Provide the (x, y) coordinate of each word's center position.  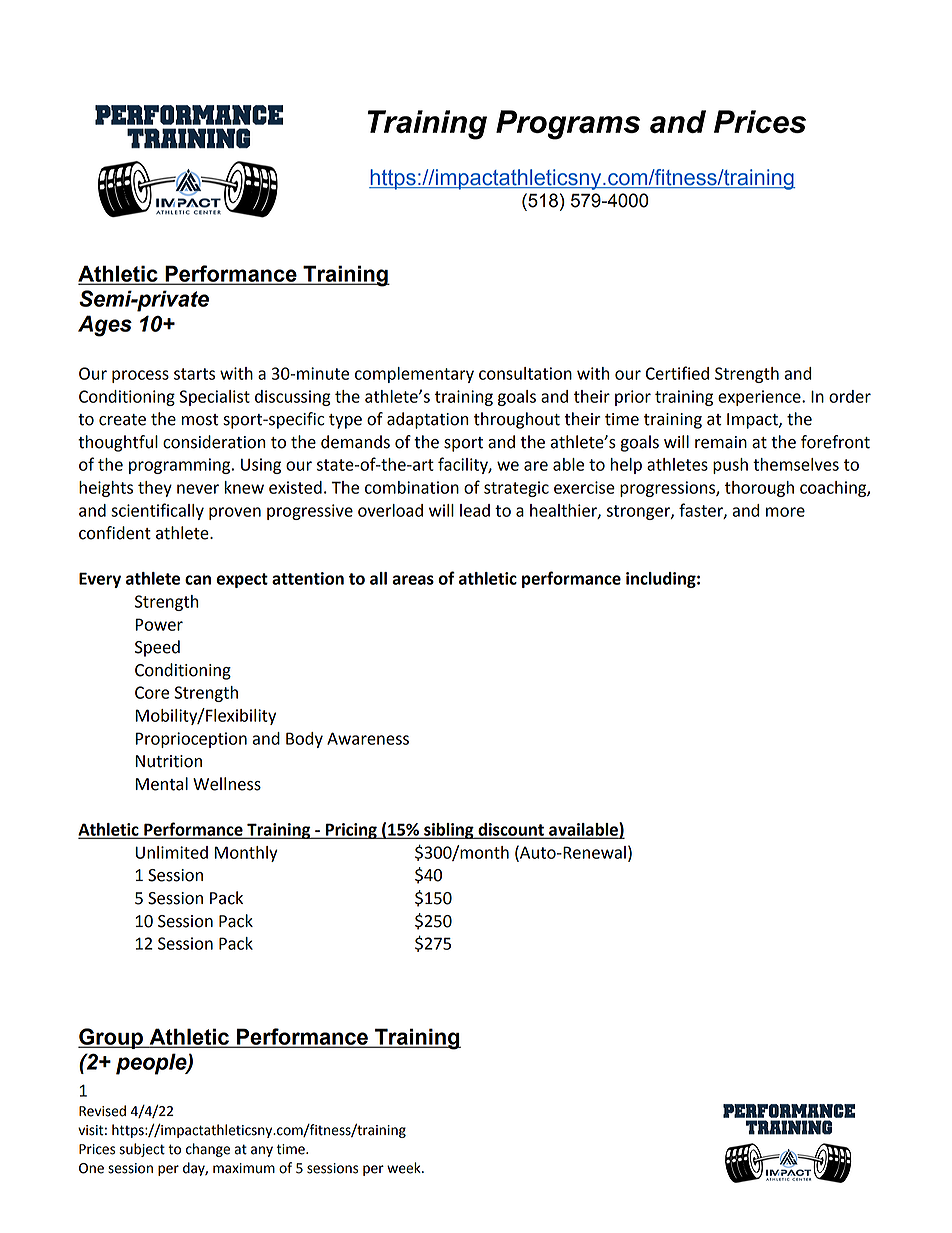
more (785, 512)
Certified (677, 373)
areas (413, 580)
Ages (105, 326)
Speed (157, 648)
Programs (568, 125)
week (405, 1168)
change (208, 1150)
